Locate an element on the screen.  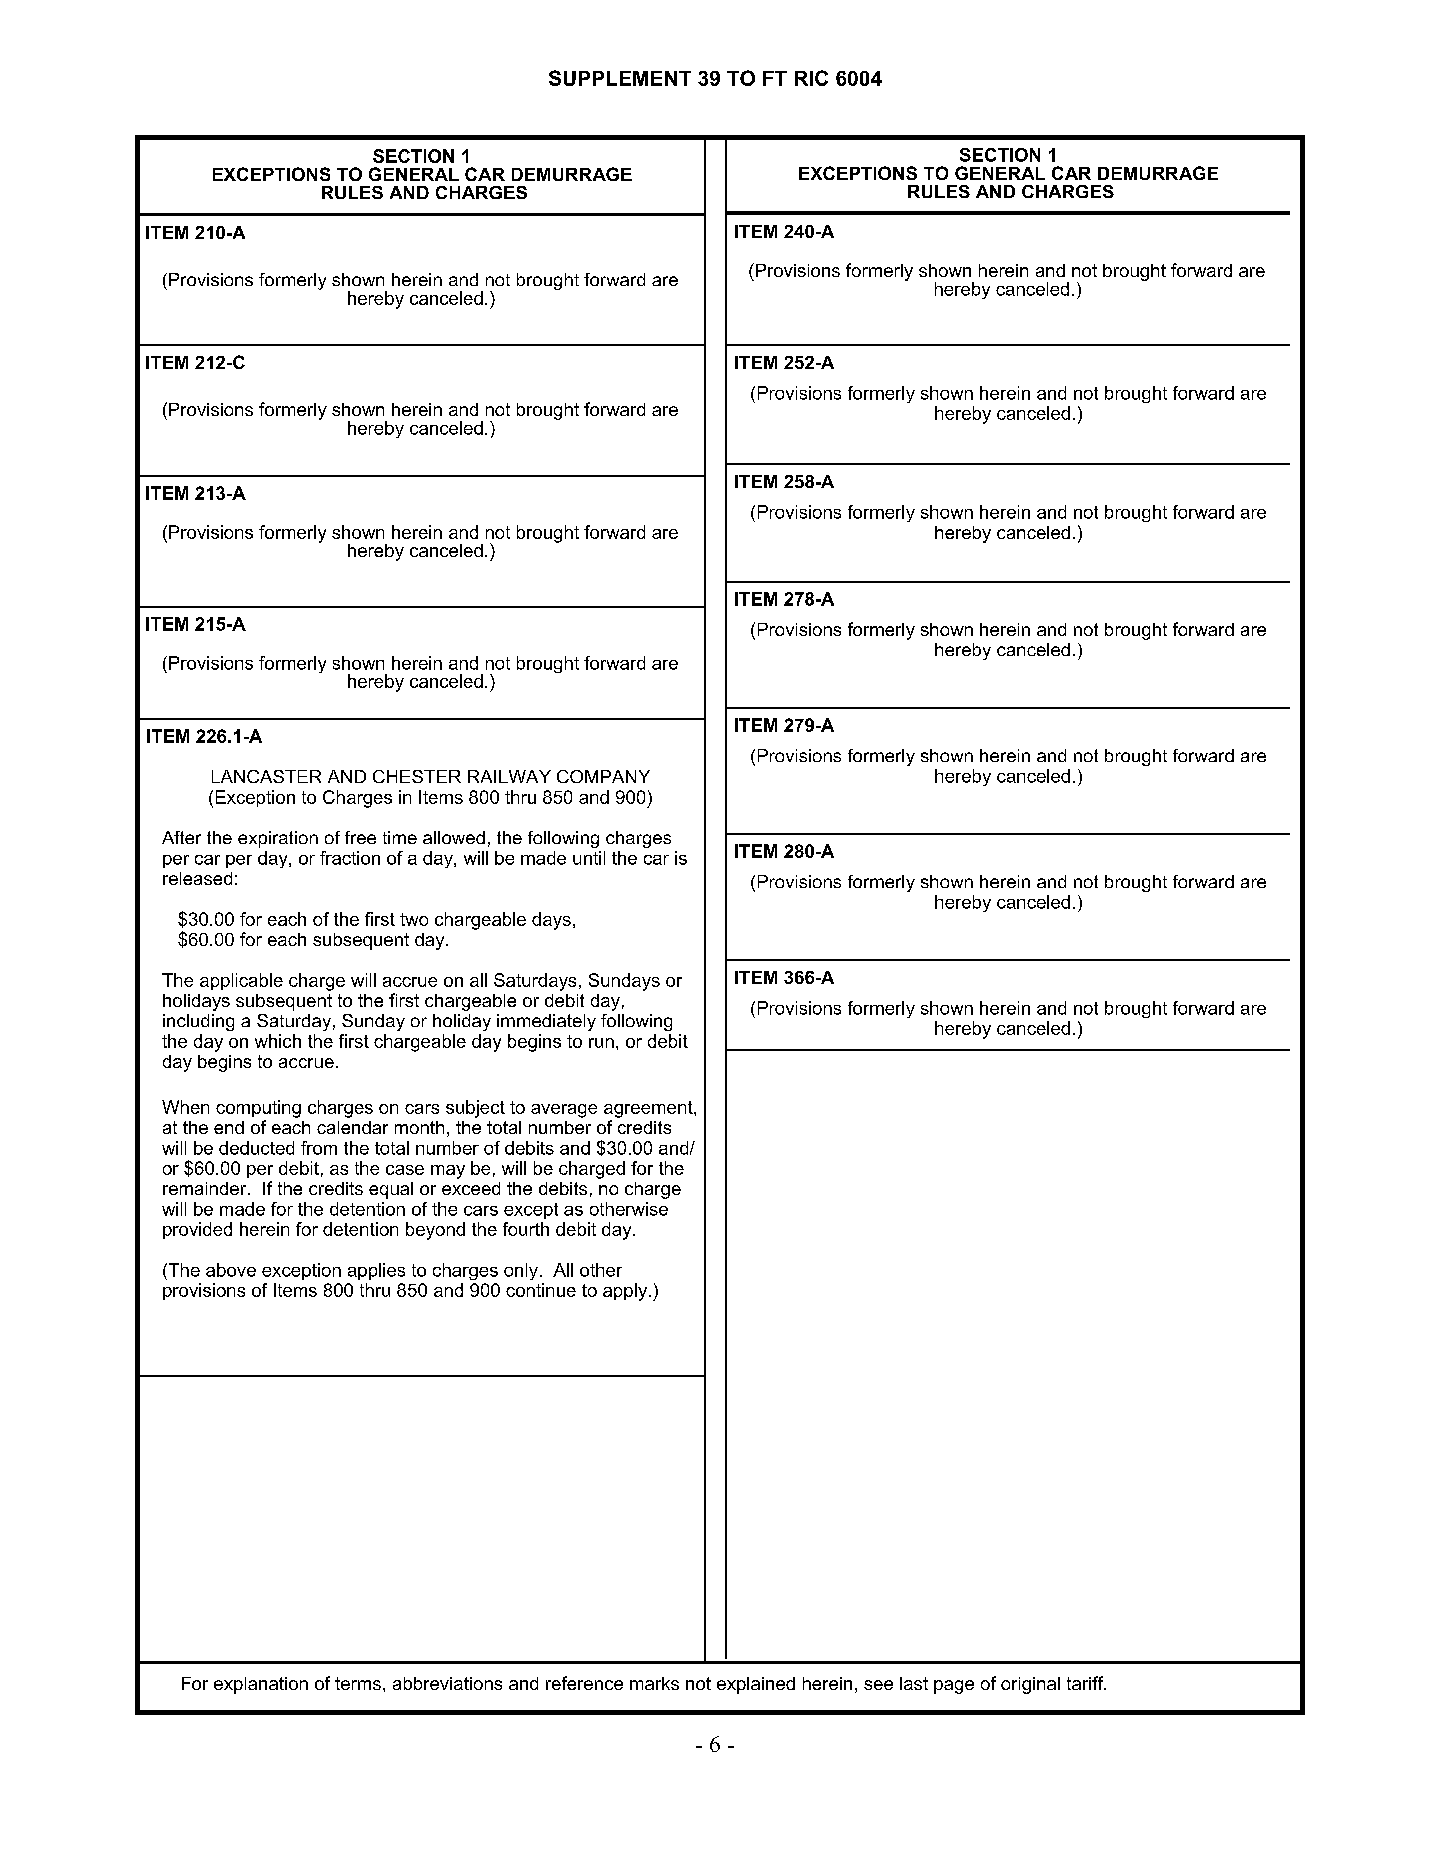
RAILWAY is located at coordinates (509, 776).
